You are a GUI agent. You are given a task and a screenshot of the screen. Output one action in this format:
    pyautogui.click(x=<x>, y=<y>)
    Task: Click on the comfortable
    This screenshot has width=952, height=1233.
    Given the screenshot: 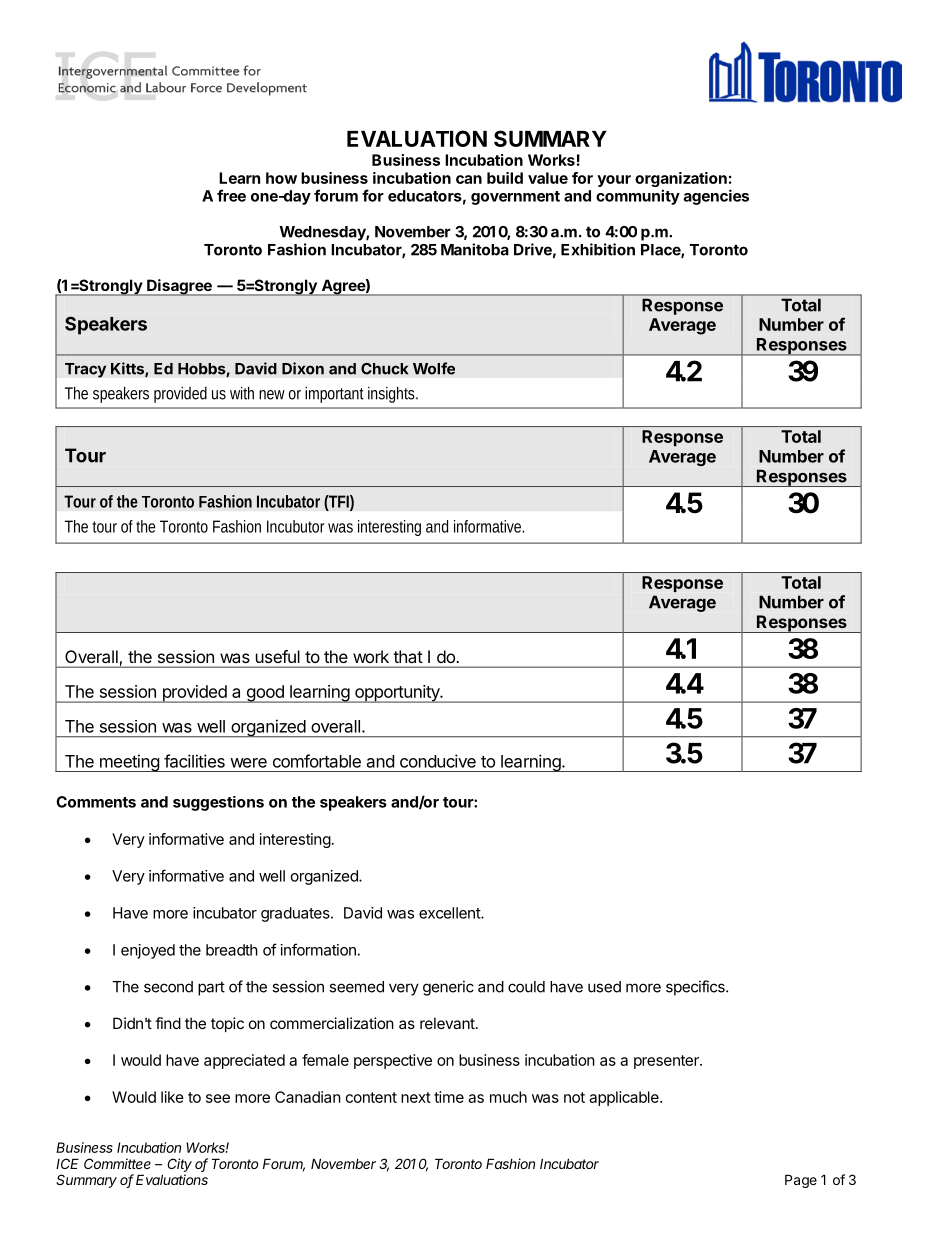 What is the action you would take?
    pyautogui.click(x=317, y=761)
